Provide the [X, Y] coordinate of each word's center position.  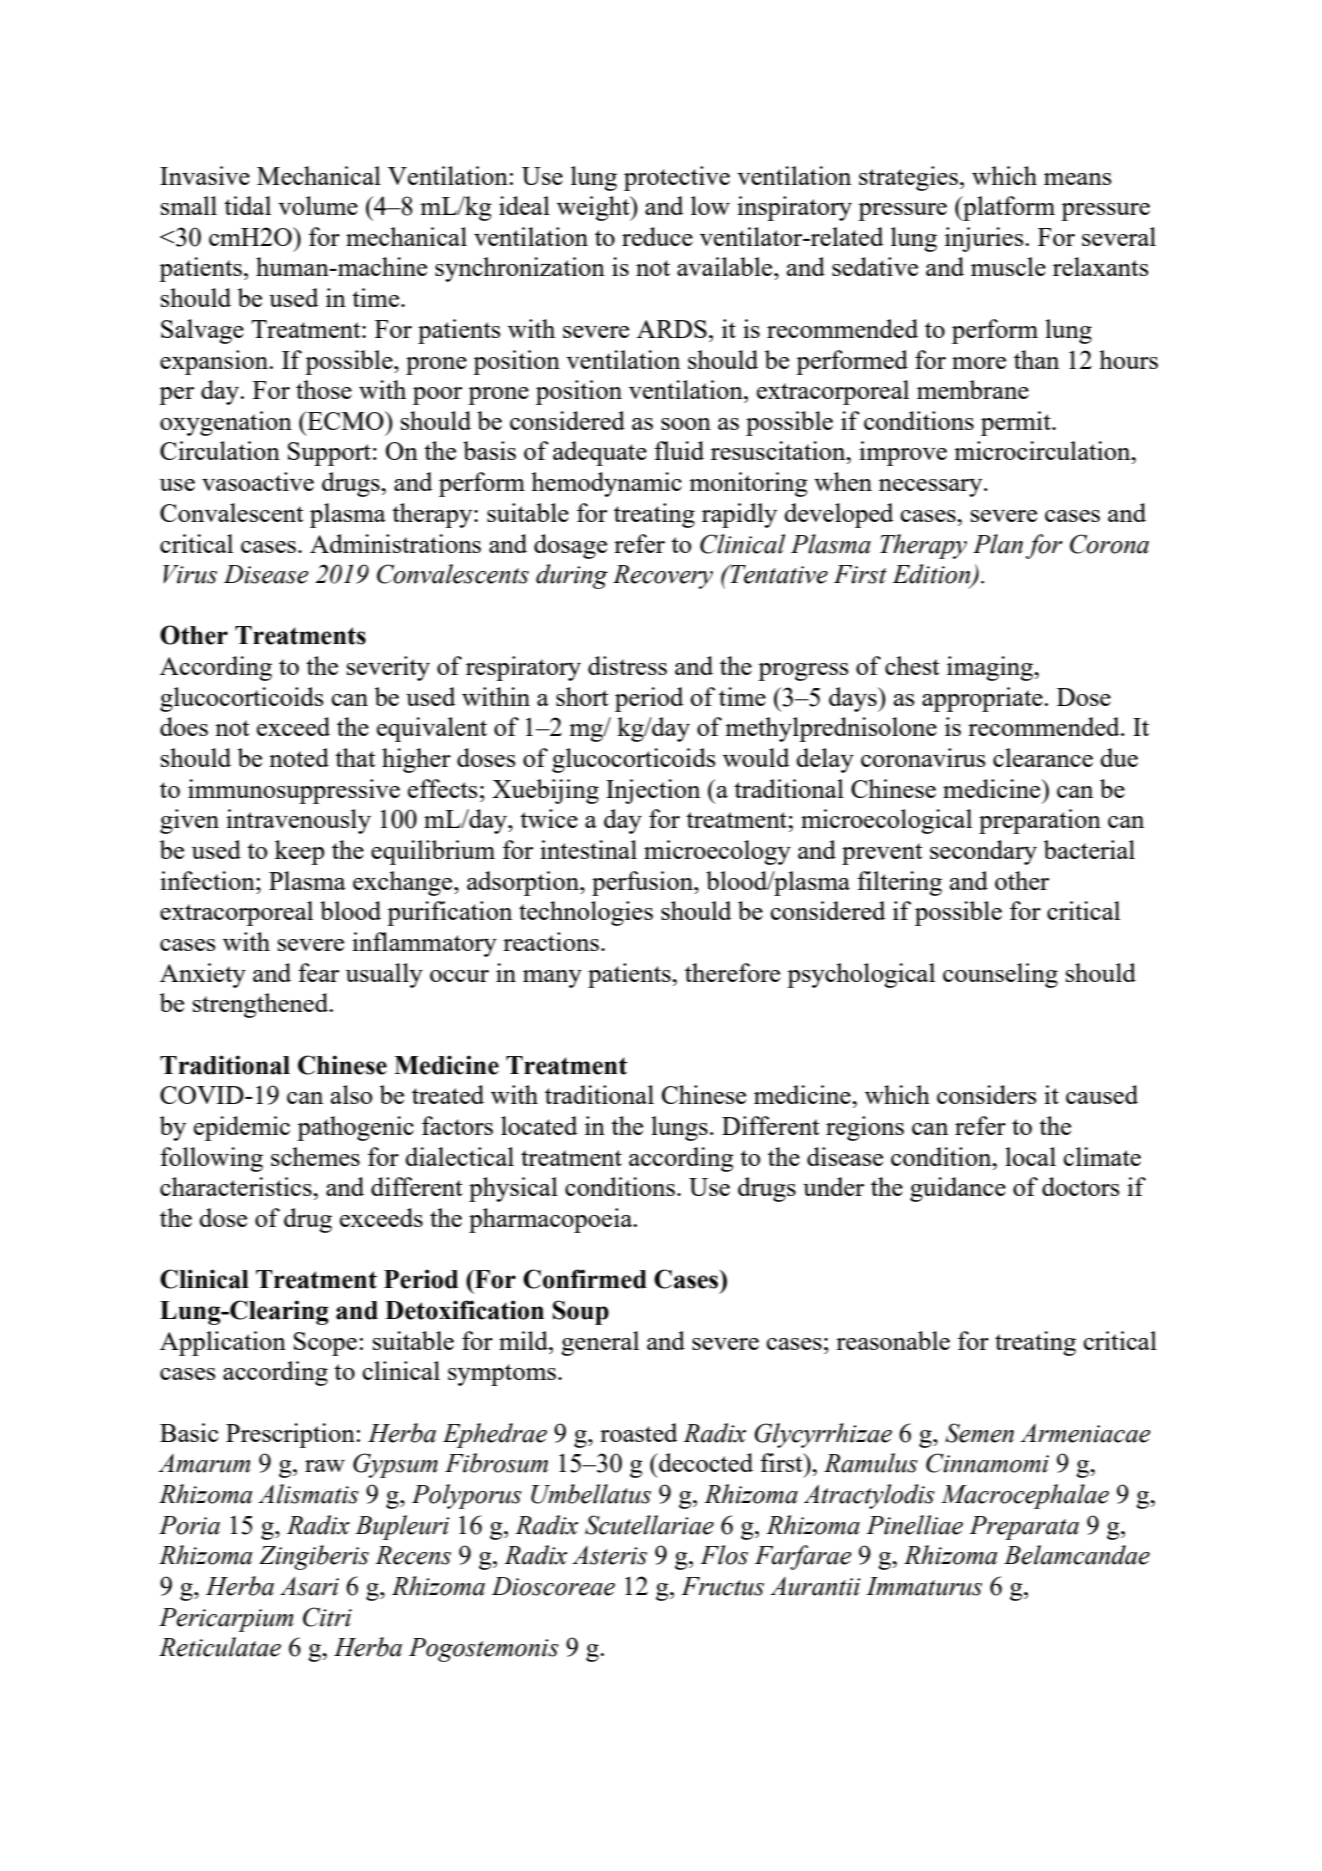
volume [318, 205]
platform [1008, 208]
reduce [657, 236]
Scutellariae [649, 1525]
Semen [979, 1433]
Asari [309, 1586]
